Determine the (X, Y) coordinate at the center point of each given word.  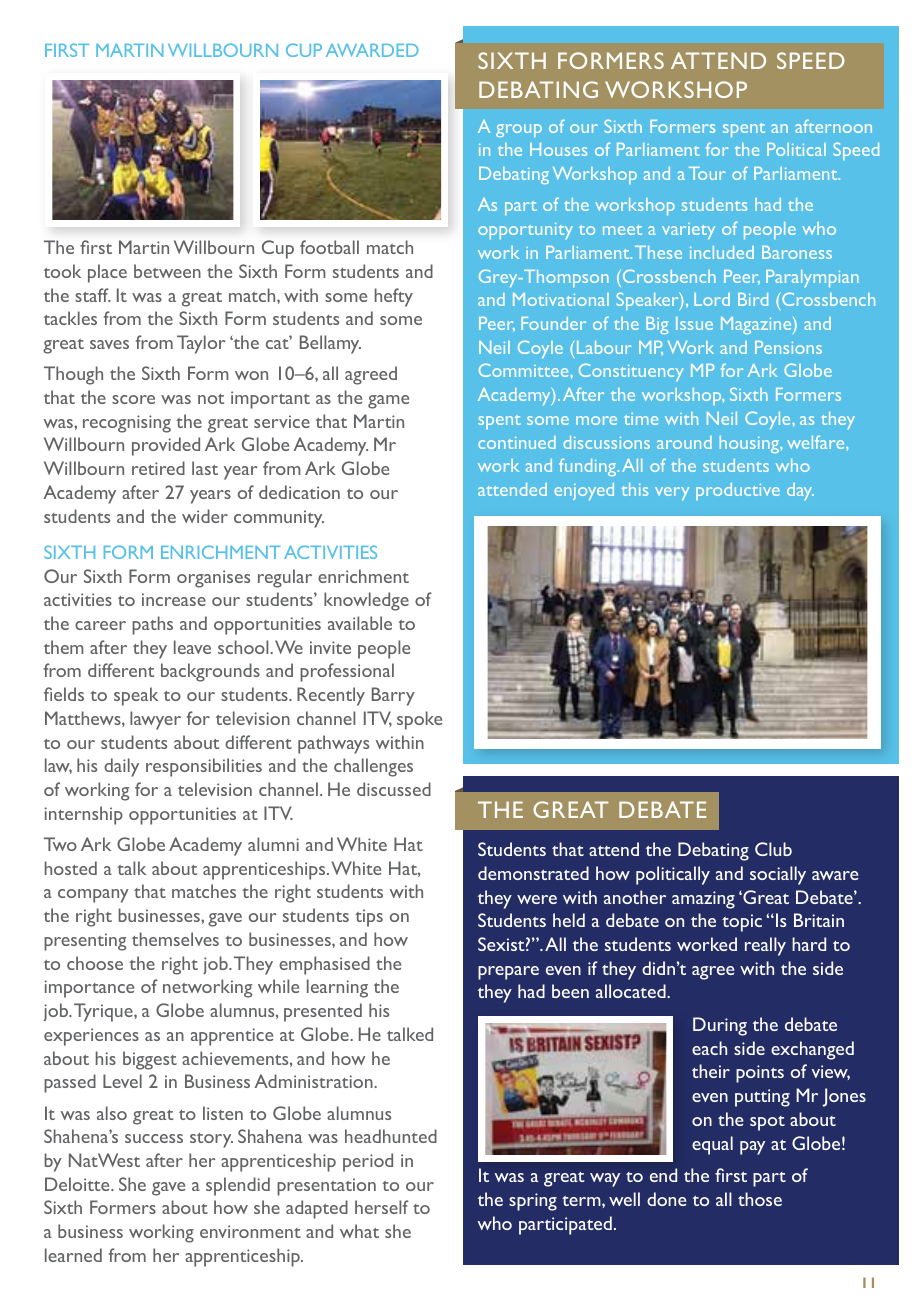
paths (152, 625)
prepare (508, 973)
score (133, 399)
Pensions (788, 347)
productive (738, 491)
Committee (525, 370)
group (519, 130)
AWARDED (372, 50)
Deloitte (78, 1184)
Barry (393, 696)
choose (95, 963)
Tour (707, 173)
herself (382, 1207)
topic (742, 923)
